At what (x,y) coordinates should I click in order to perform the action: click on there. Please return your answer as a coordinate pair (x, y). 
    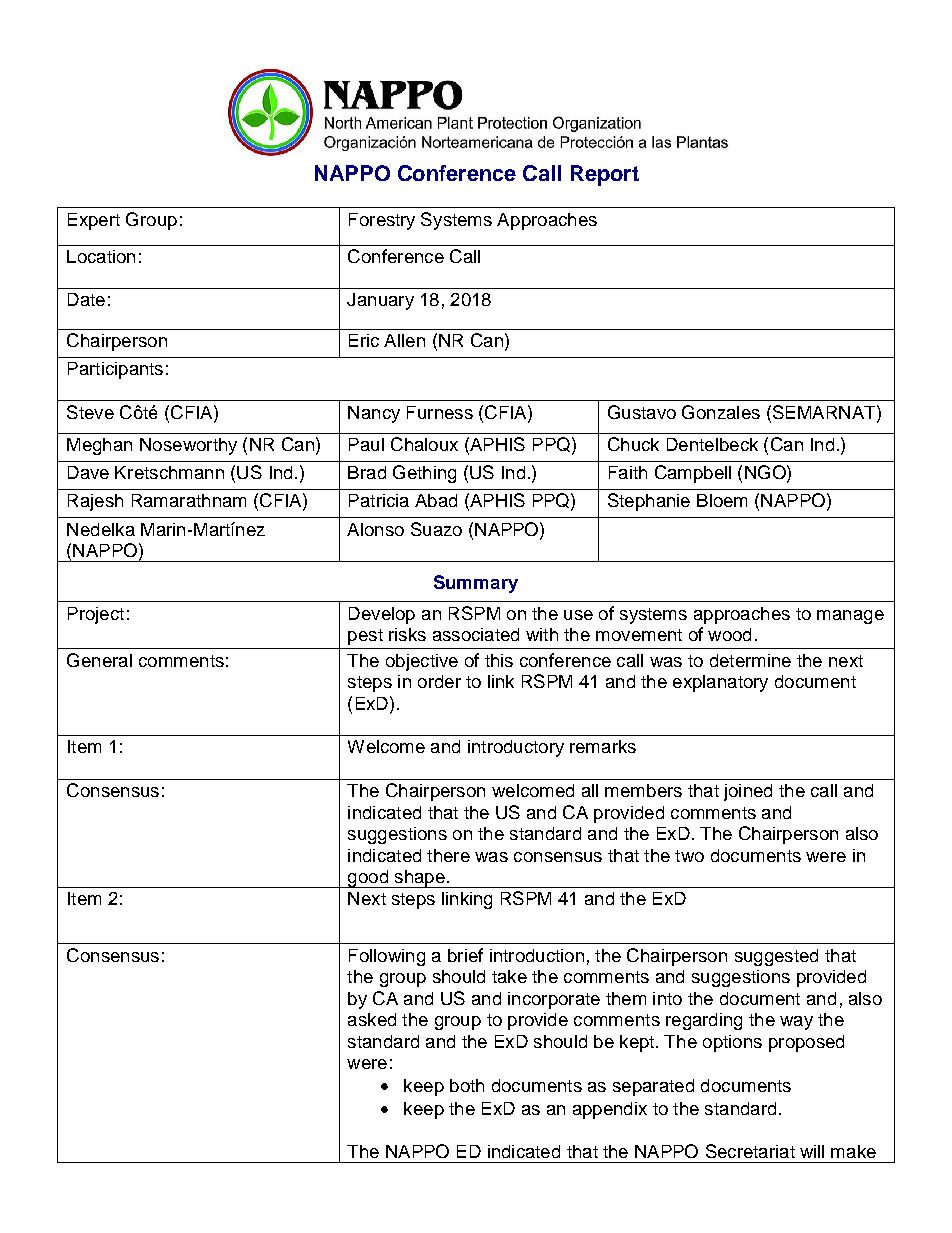
    Looking at the image, I should click on (448, 855).
